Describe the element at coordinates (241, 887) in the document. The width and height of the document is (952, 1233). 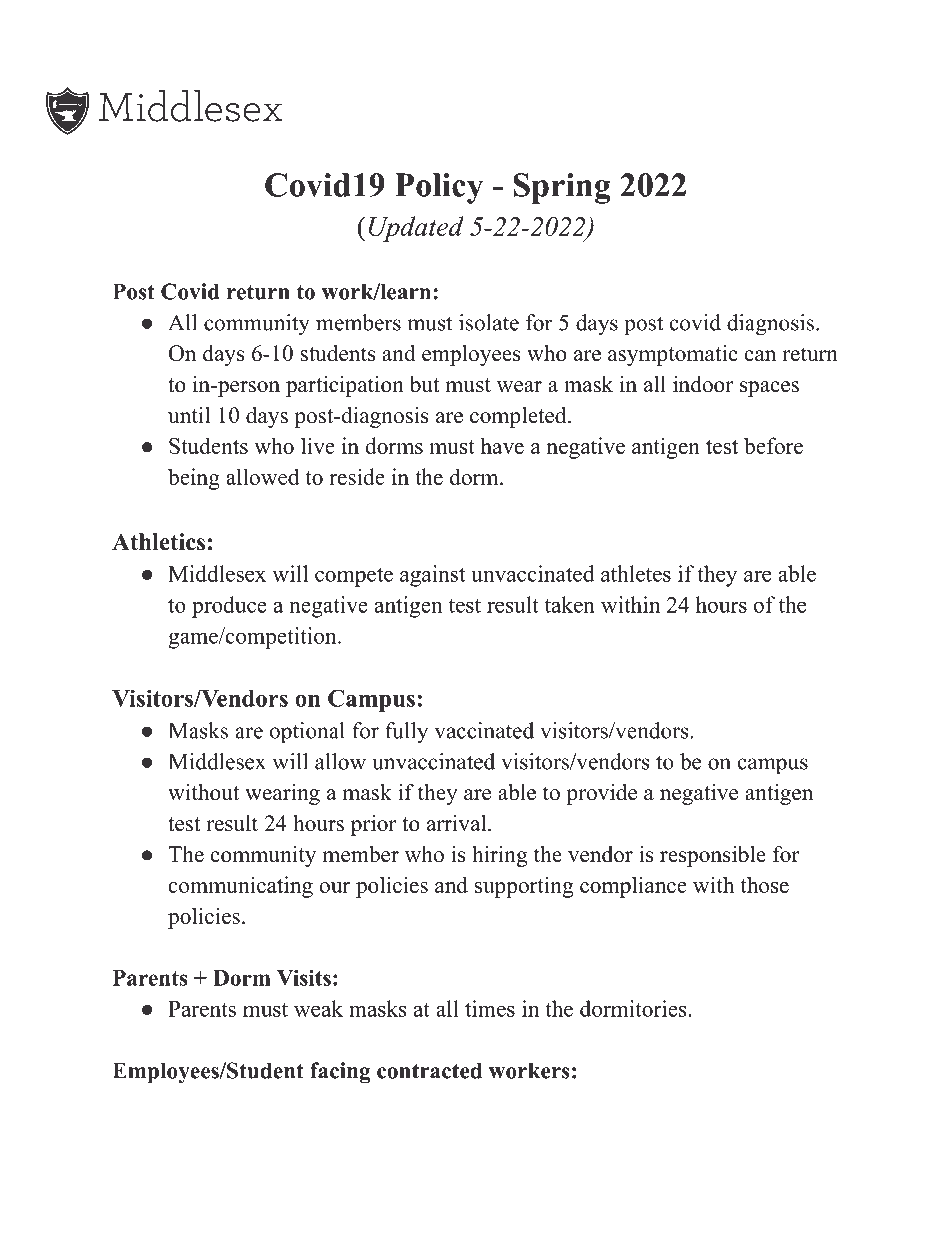
I see `communicating` at that location.
